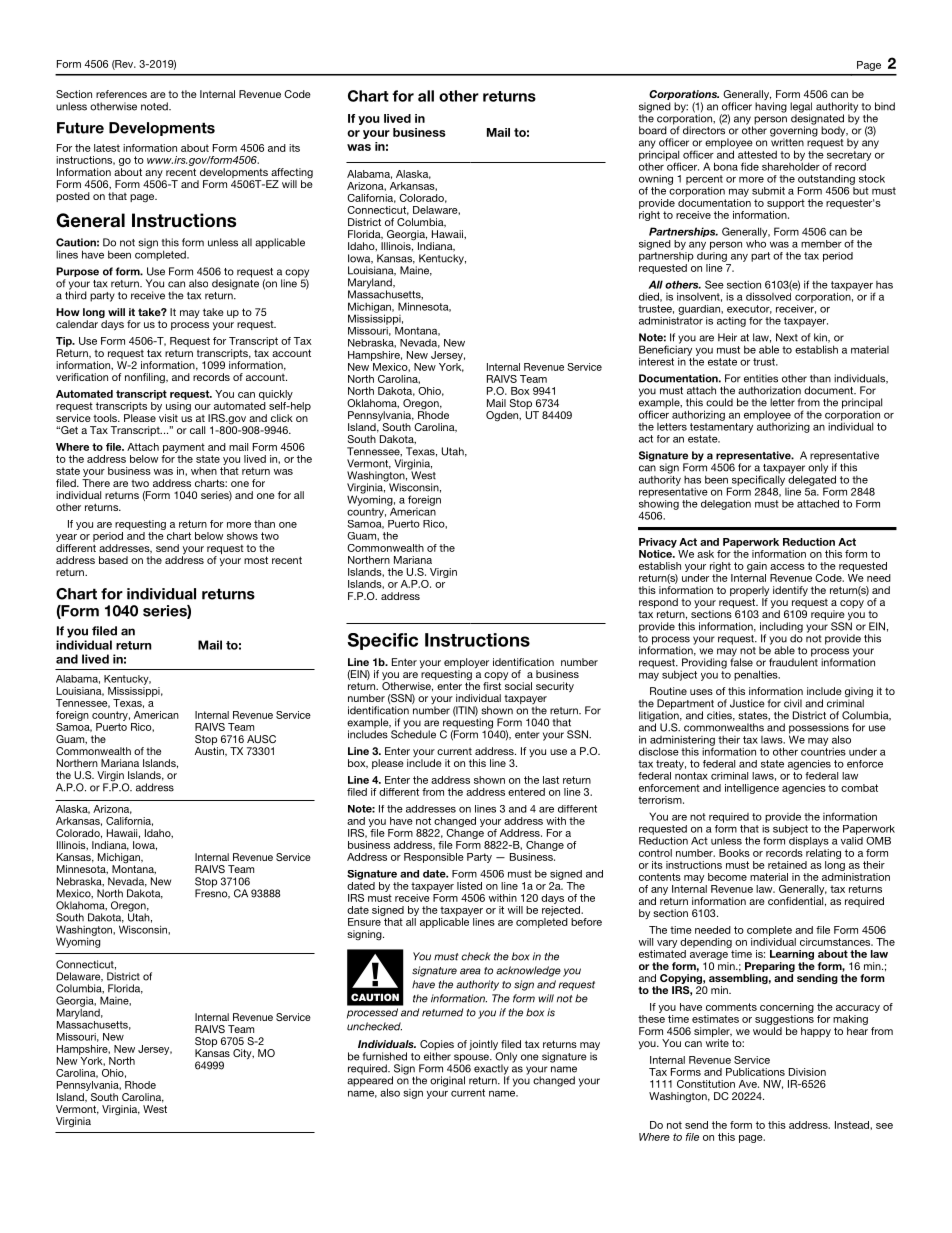 This page has height=1233, width=952. What do you see at coordinates (787, 337) in the page?
I see `Next` at bounding box center [787, 337].
